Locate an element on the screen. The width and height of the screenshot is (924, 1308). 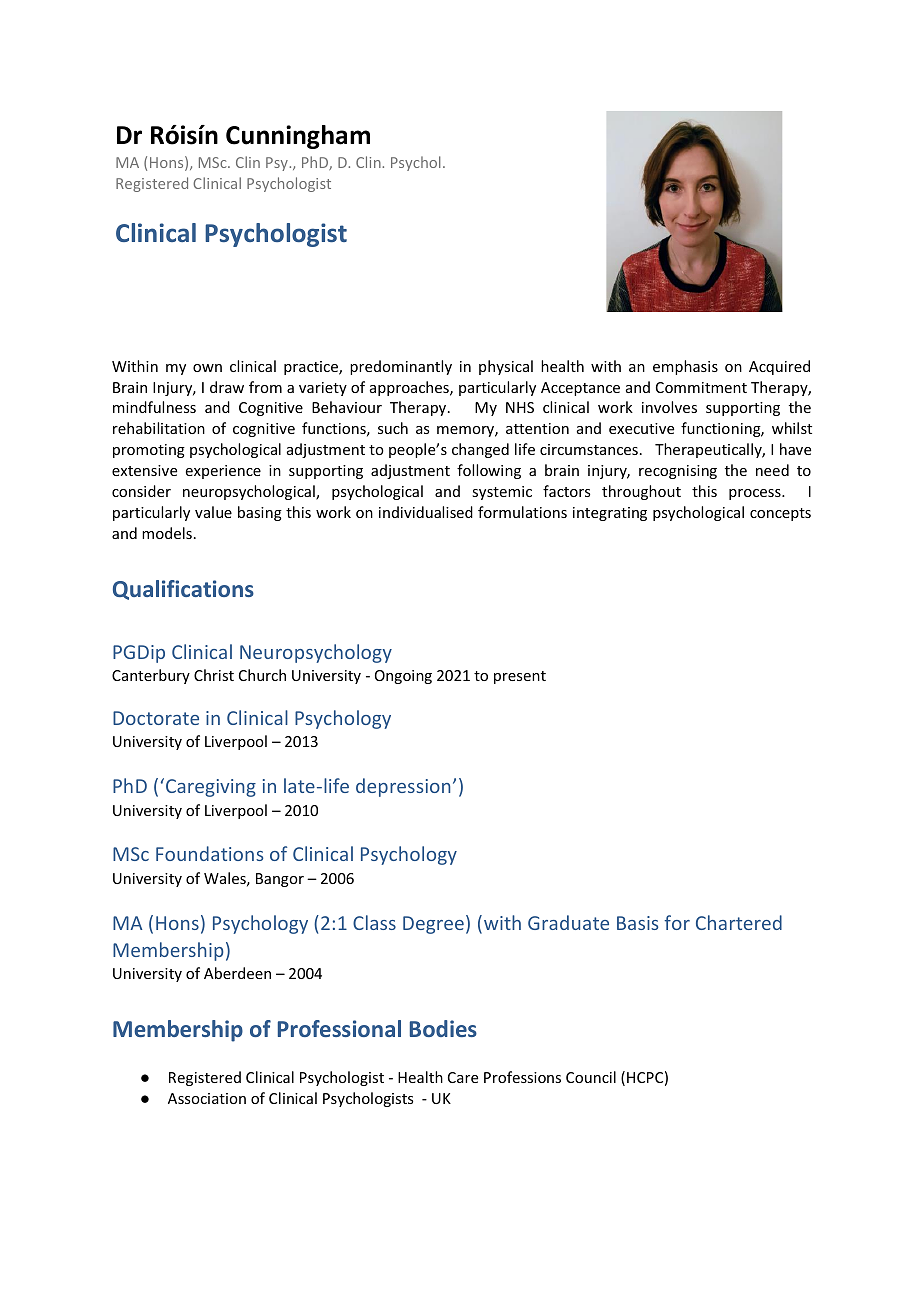
present is located at coordinates (520, 677).
